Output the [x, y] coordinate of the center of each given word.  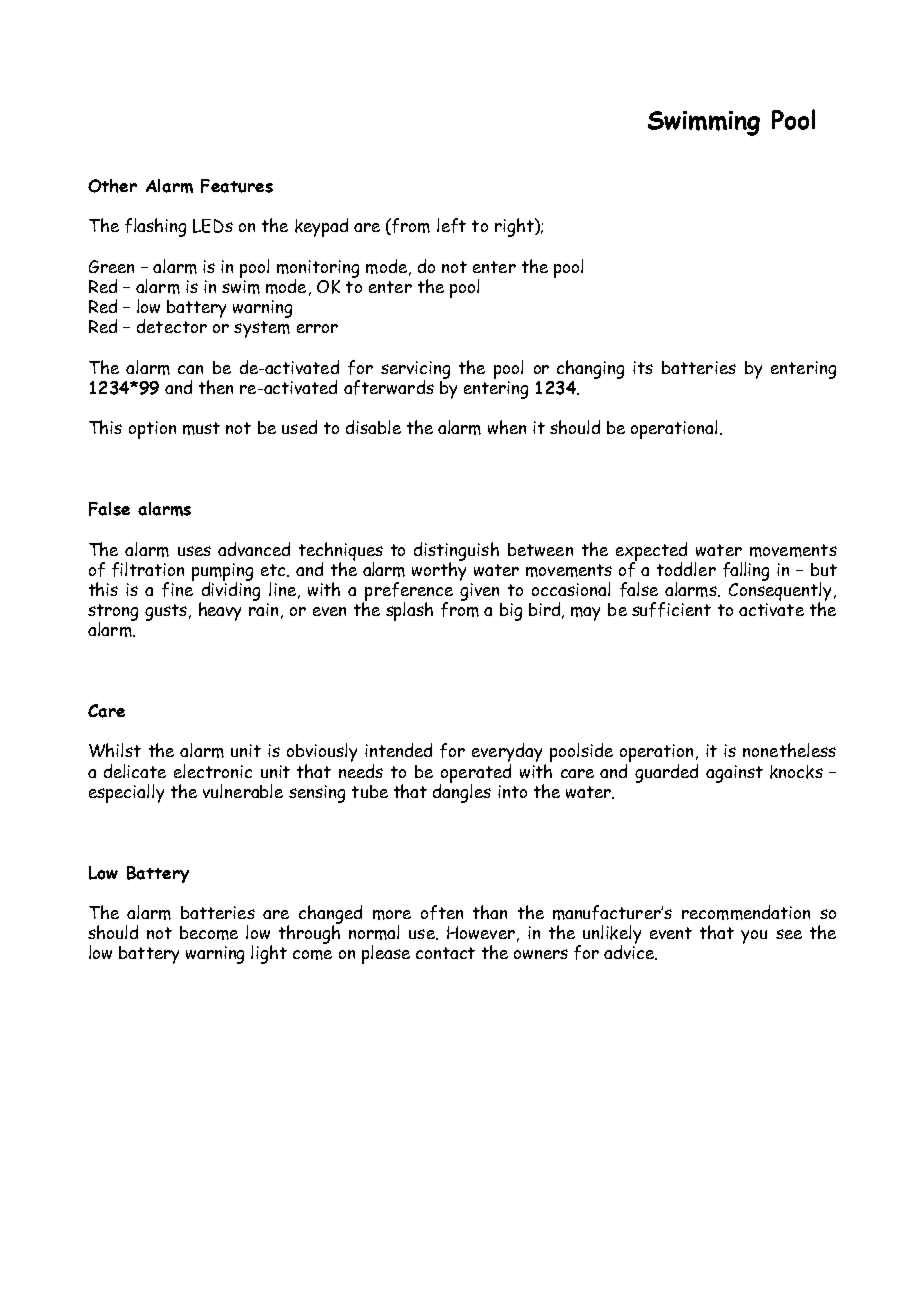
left [451, 225]
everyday [507, 754]
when [507, 427]
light [269, 954]
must [201, 428]
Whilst [115, 750]
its [643, 367]
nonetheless [789, 750]
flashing [155, 227]
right [515, 227]
